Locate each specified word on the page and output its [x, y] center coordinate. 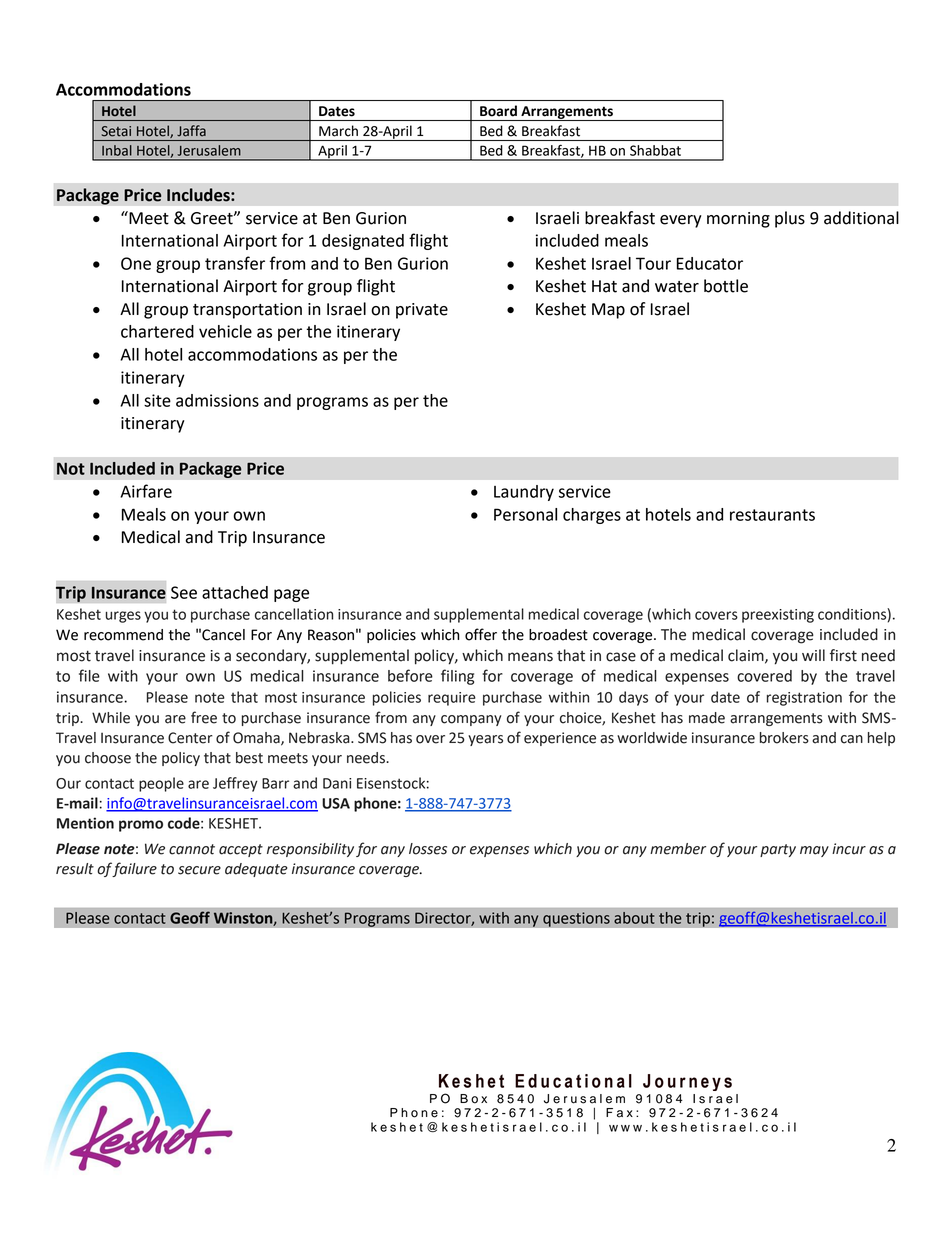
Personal [525, 514]
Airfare [146, 491]
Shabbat [655, 150]
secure [199, 870]
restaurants [772, 515]
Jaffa [191, 131]
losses [428, 849]
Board [498, 111]
